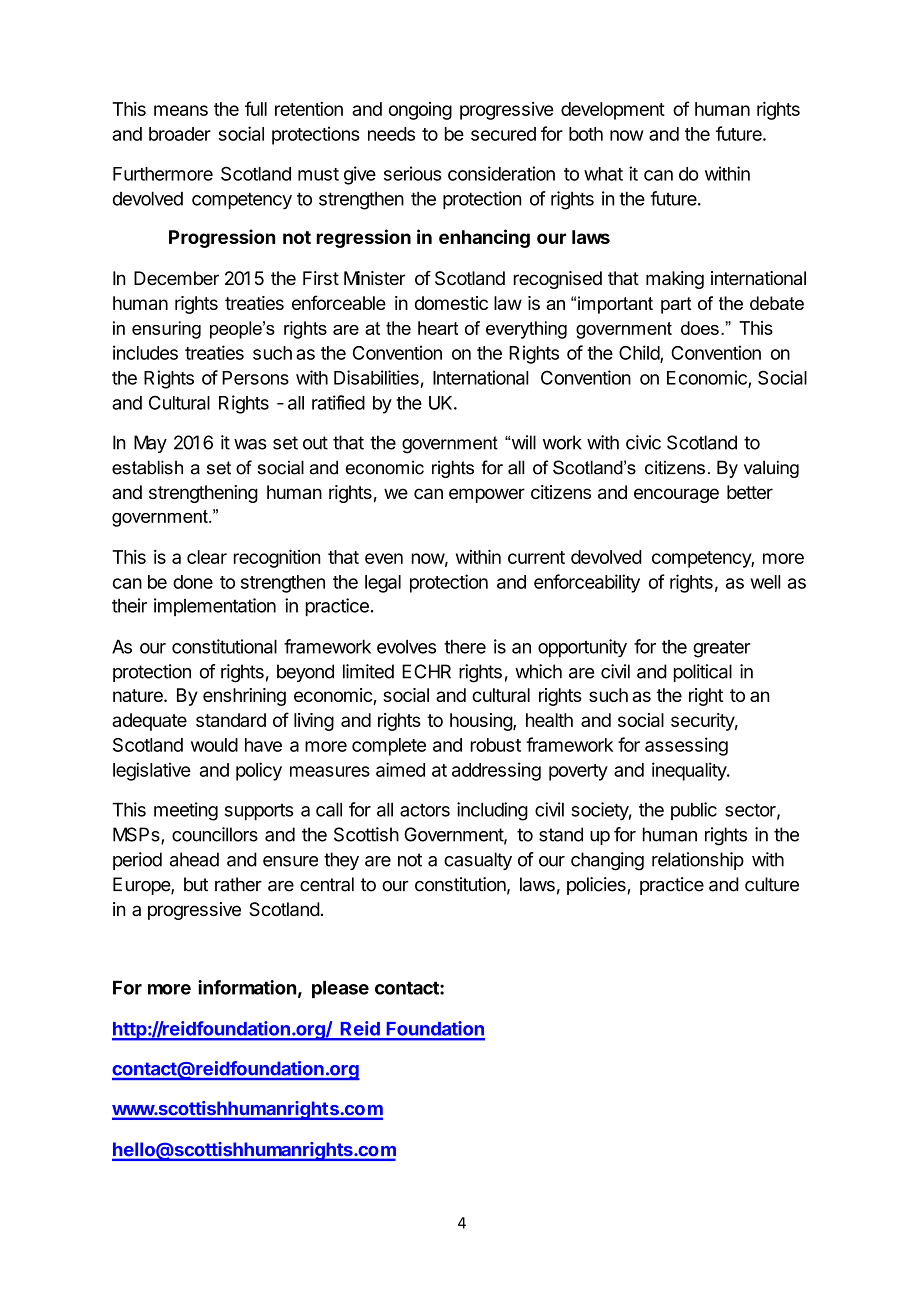 The width and height of the page is (924, 1308). I want to click on civic, so click(643, 442).
